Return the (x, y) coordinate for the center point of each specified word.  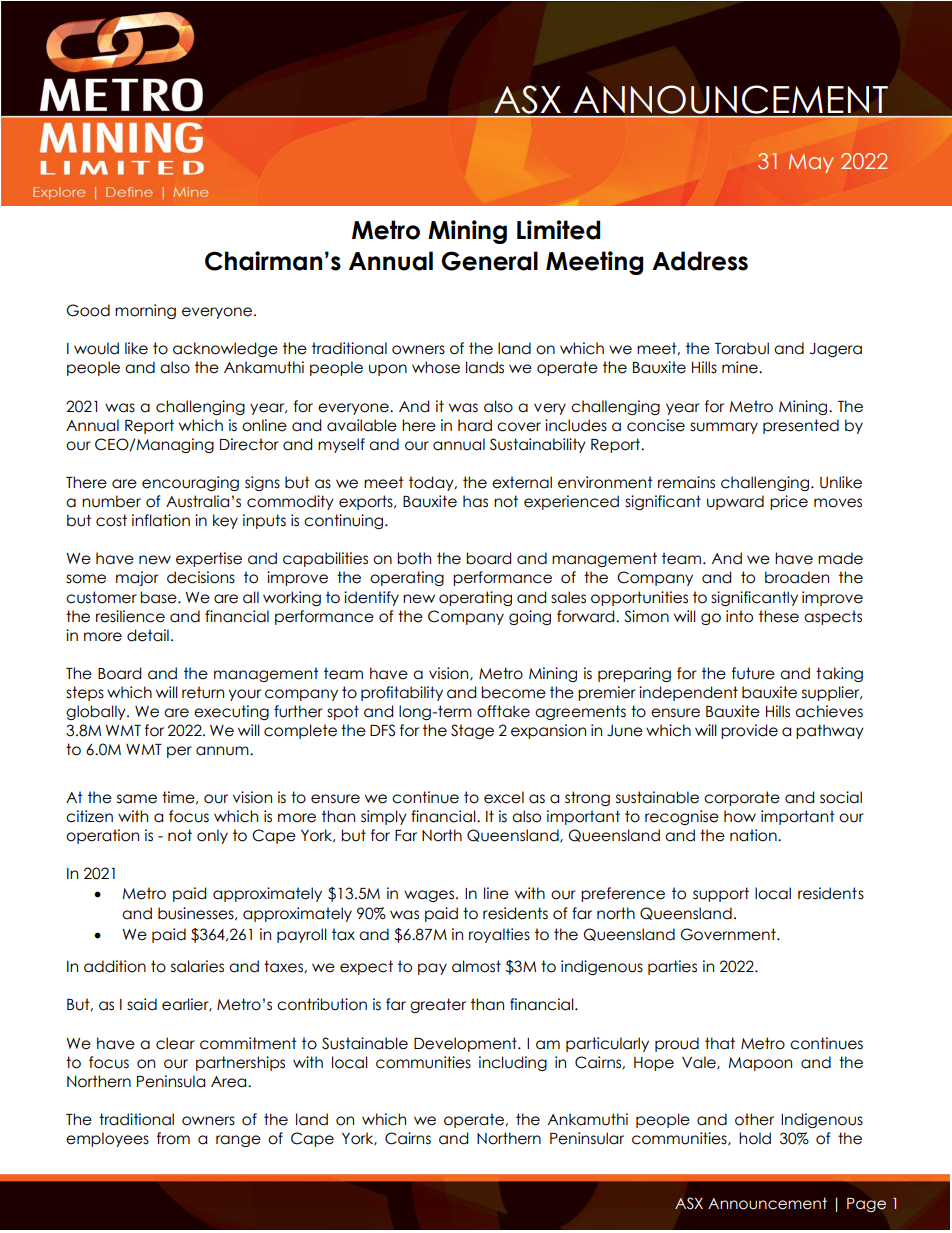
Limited (558, 230)
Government (729, 934)
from (173, 1138)
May (811, 163)
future (753, 673)
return (203, 692)
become (513, 692)
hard (475, 425)
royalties (499, 935)
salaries (197, 966)
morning (145, 311)
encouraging (190, 483)
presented (801, 426)
